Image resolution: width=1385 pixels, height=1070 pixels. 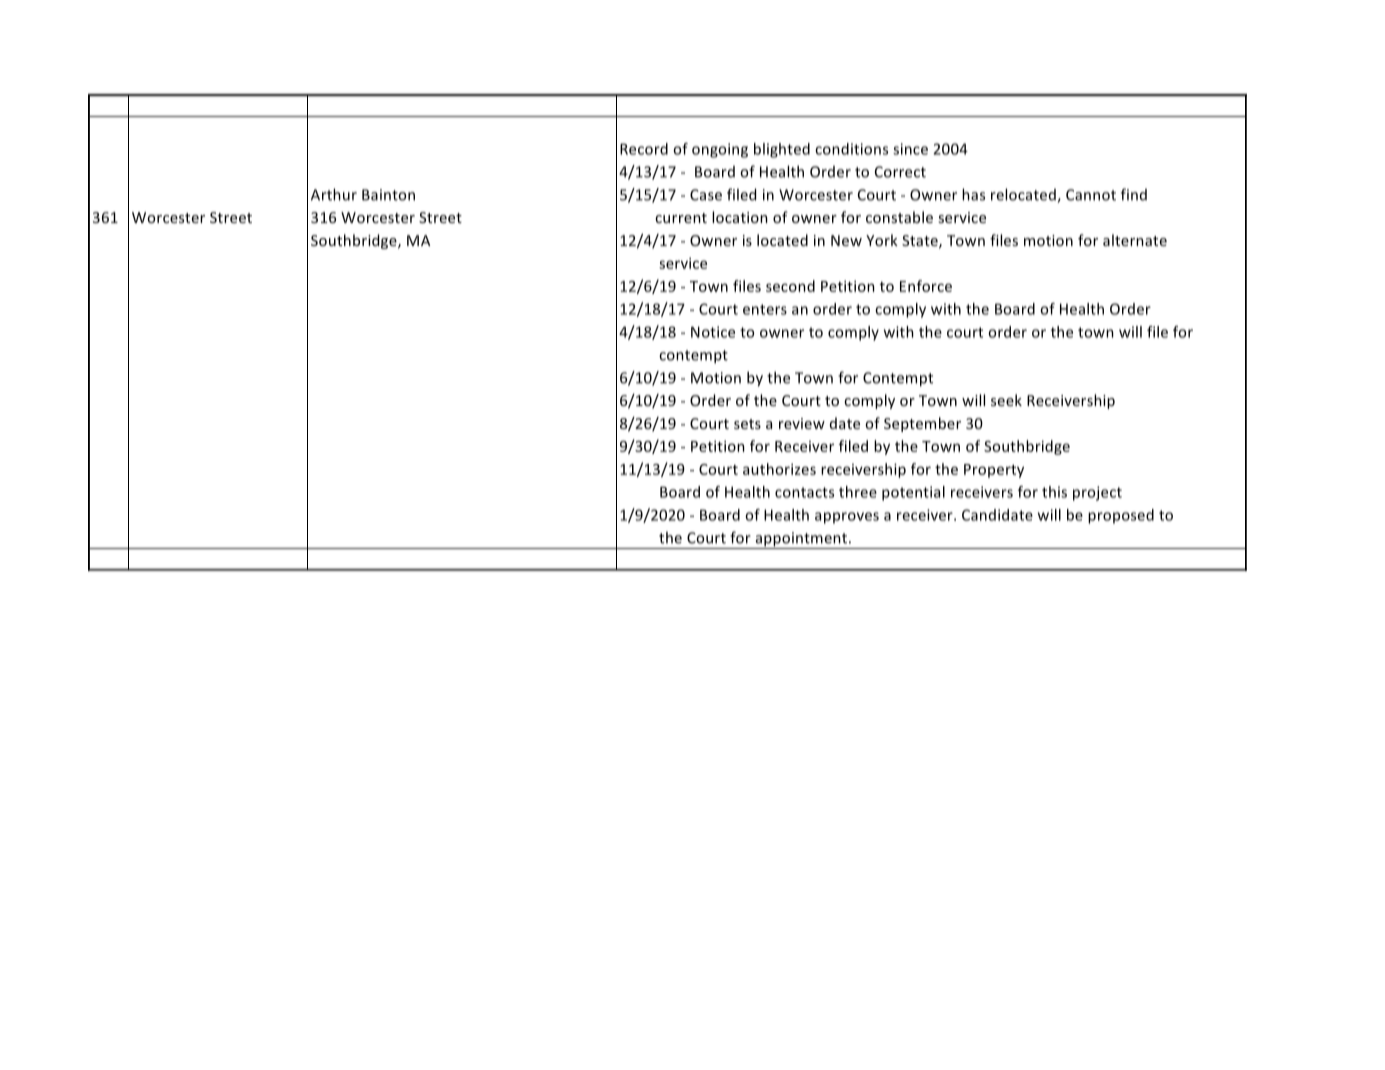 What do you see at coordinates (720, 150) in the image?
I see `ongoing` at bounding box center [720, 150].
